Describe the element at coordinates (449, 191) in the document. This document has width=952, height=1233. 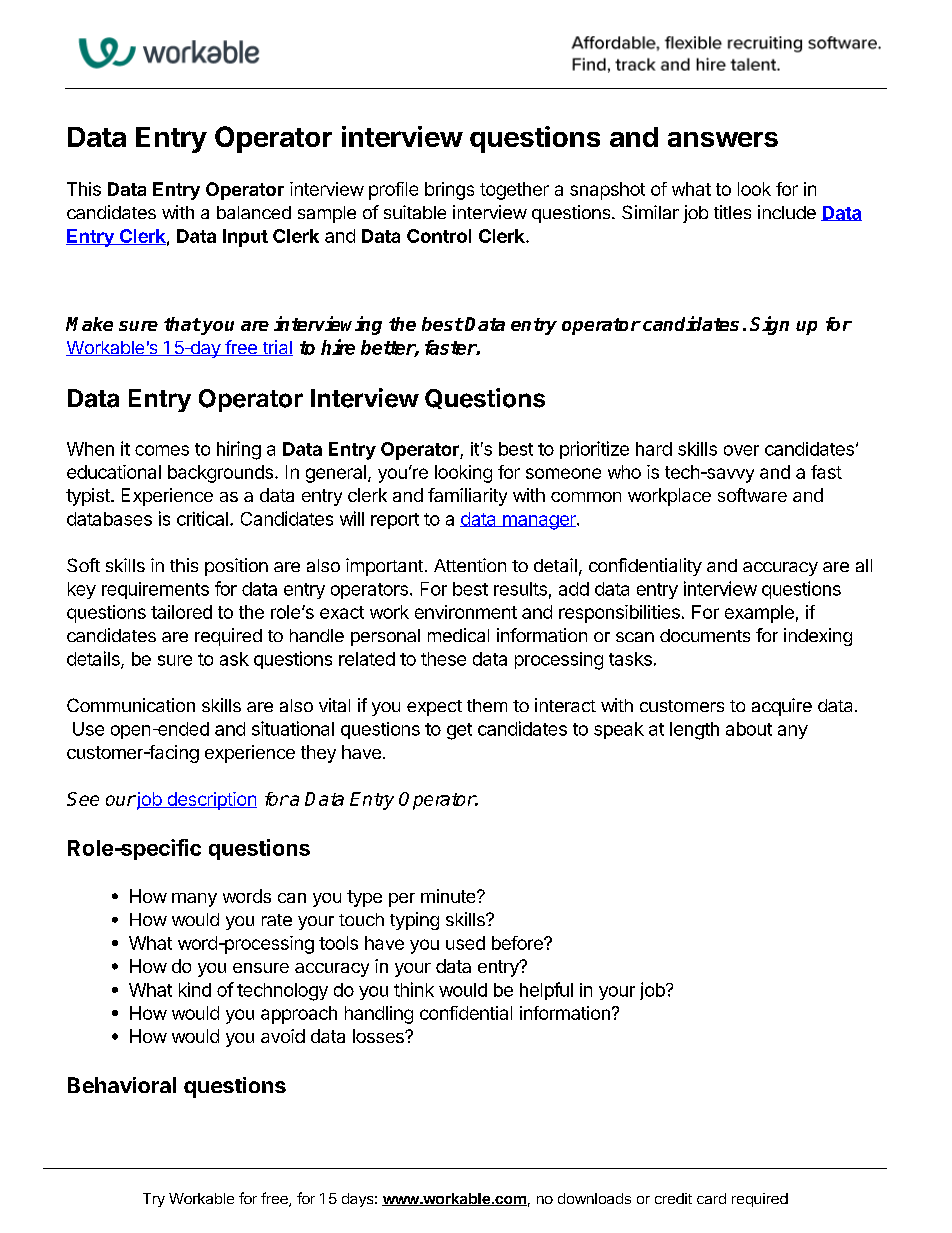
I see `brings` at that location.
